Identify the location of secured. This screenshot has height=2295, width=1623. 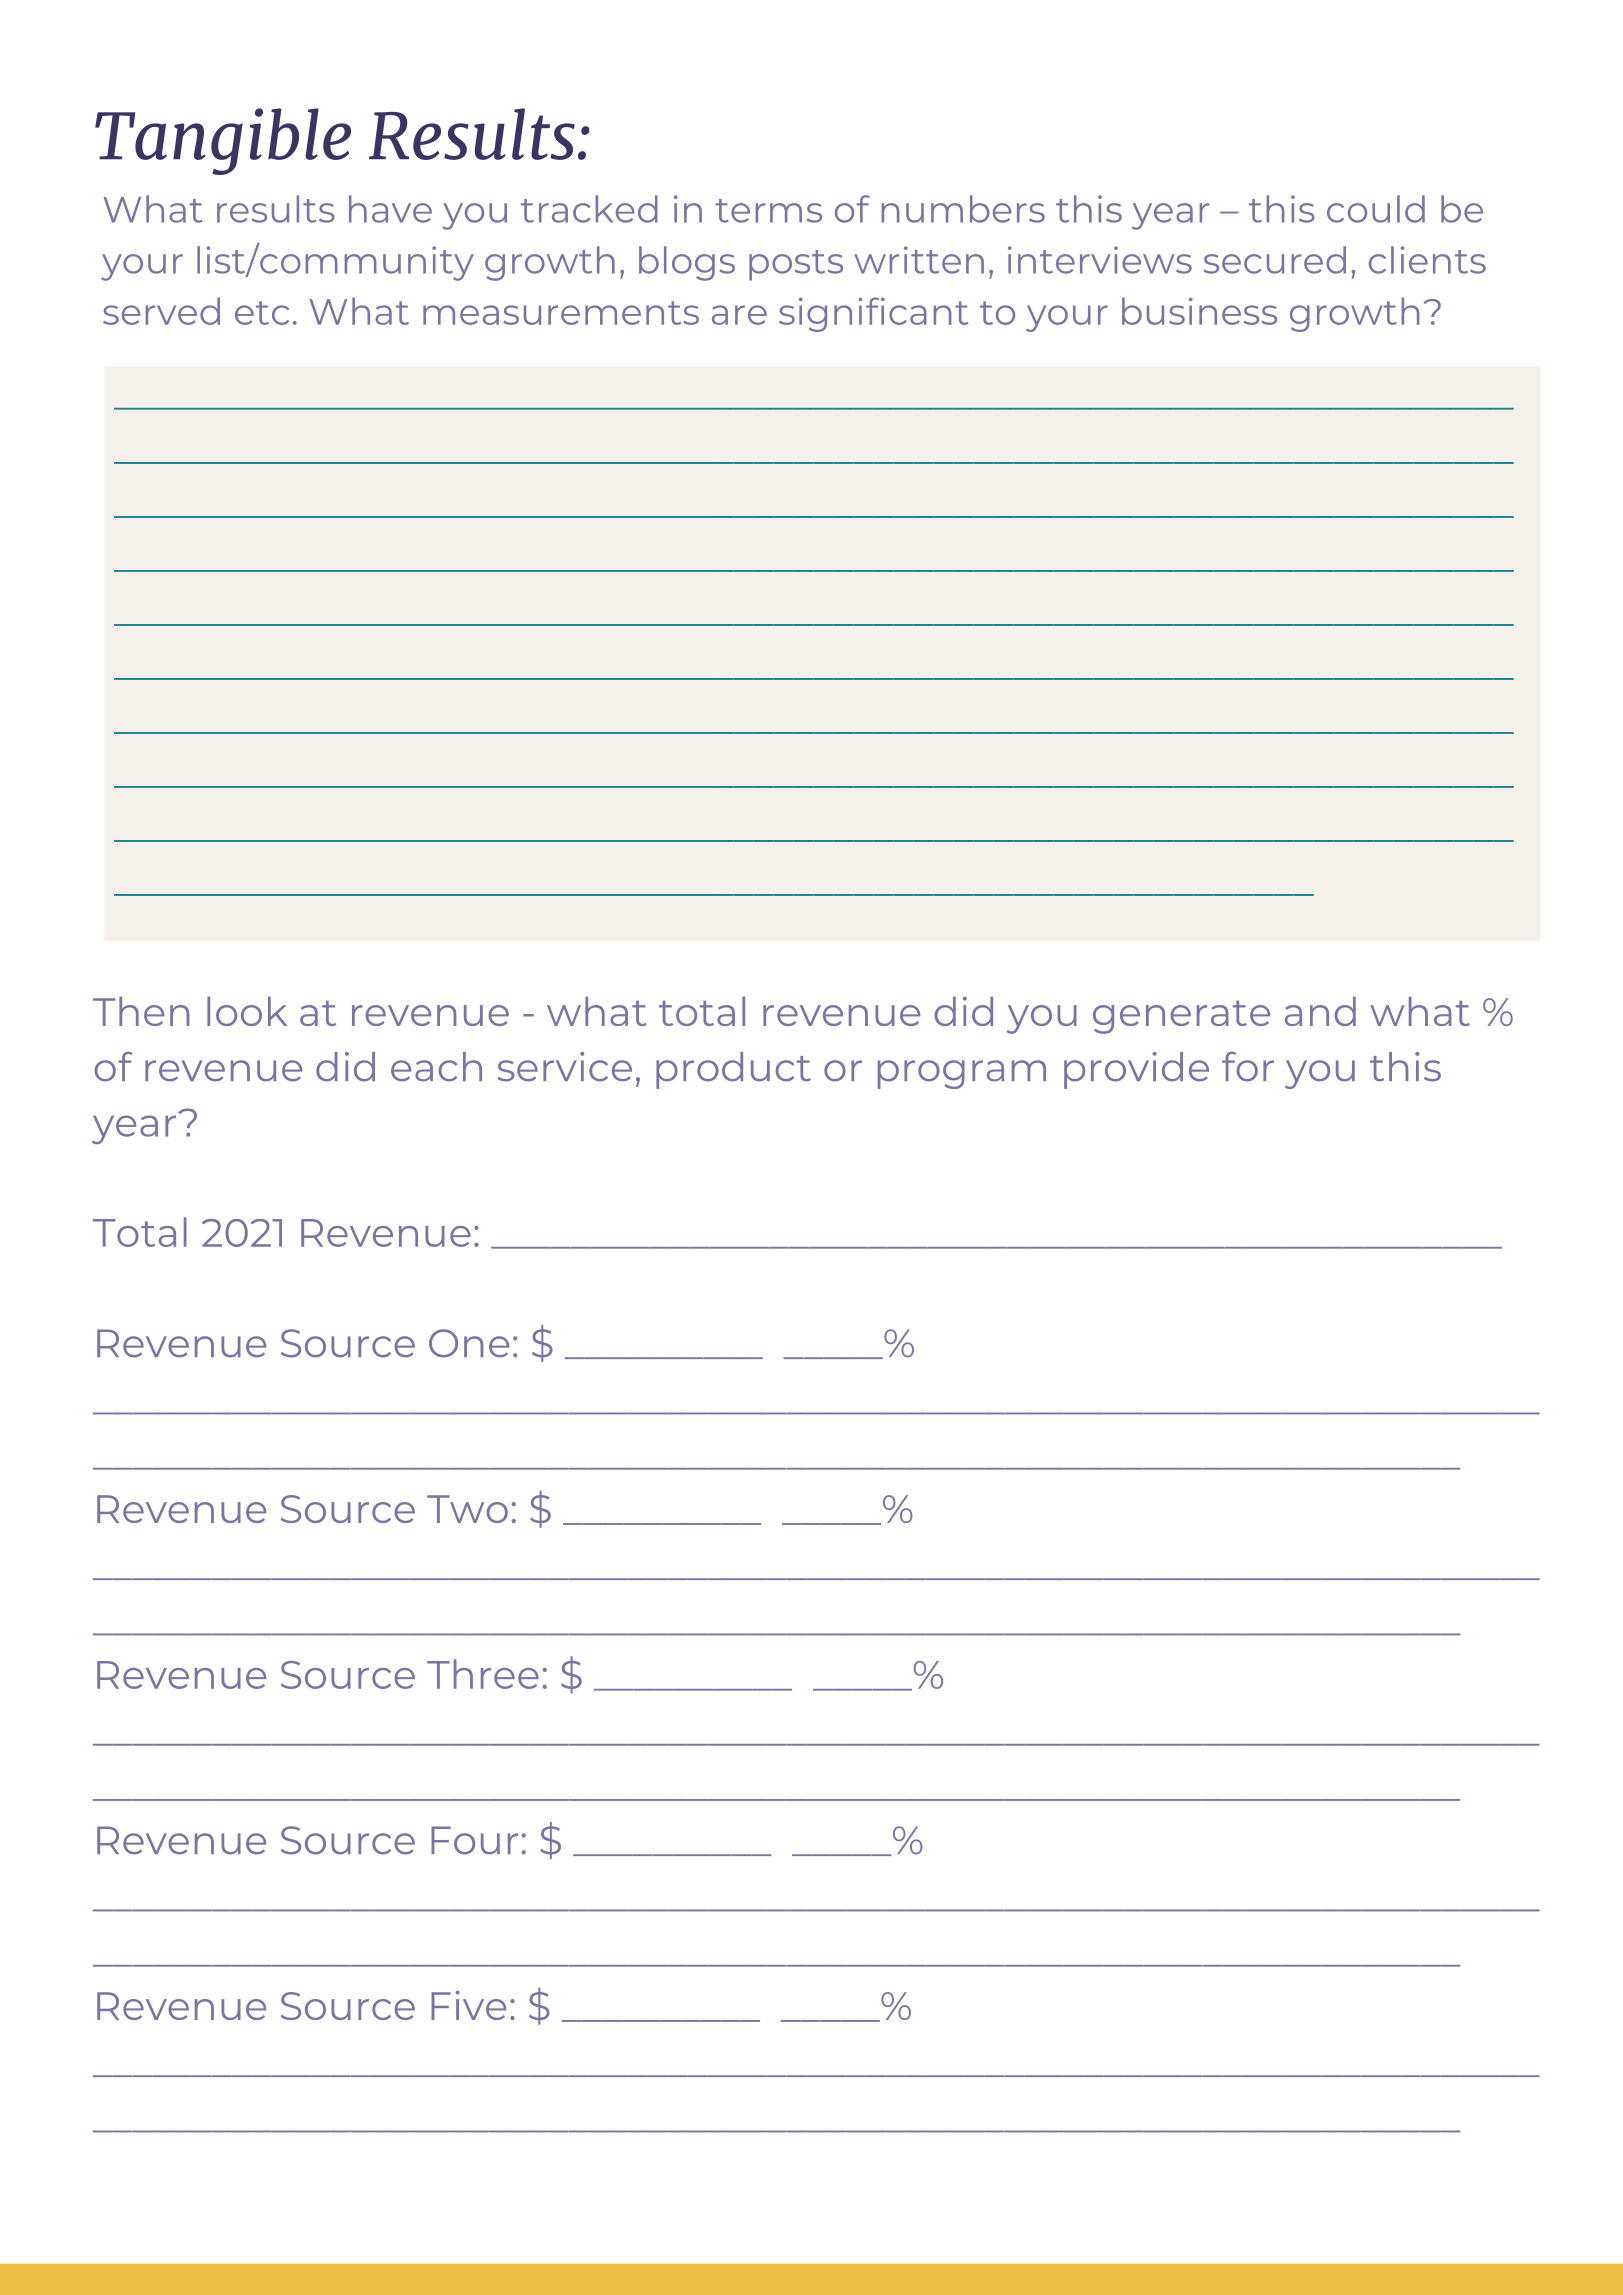
(1275, 260).
